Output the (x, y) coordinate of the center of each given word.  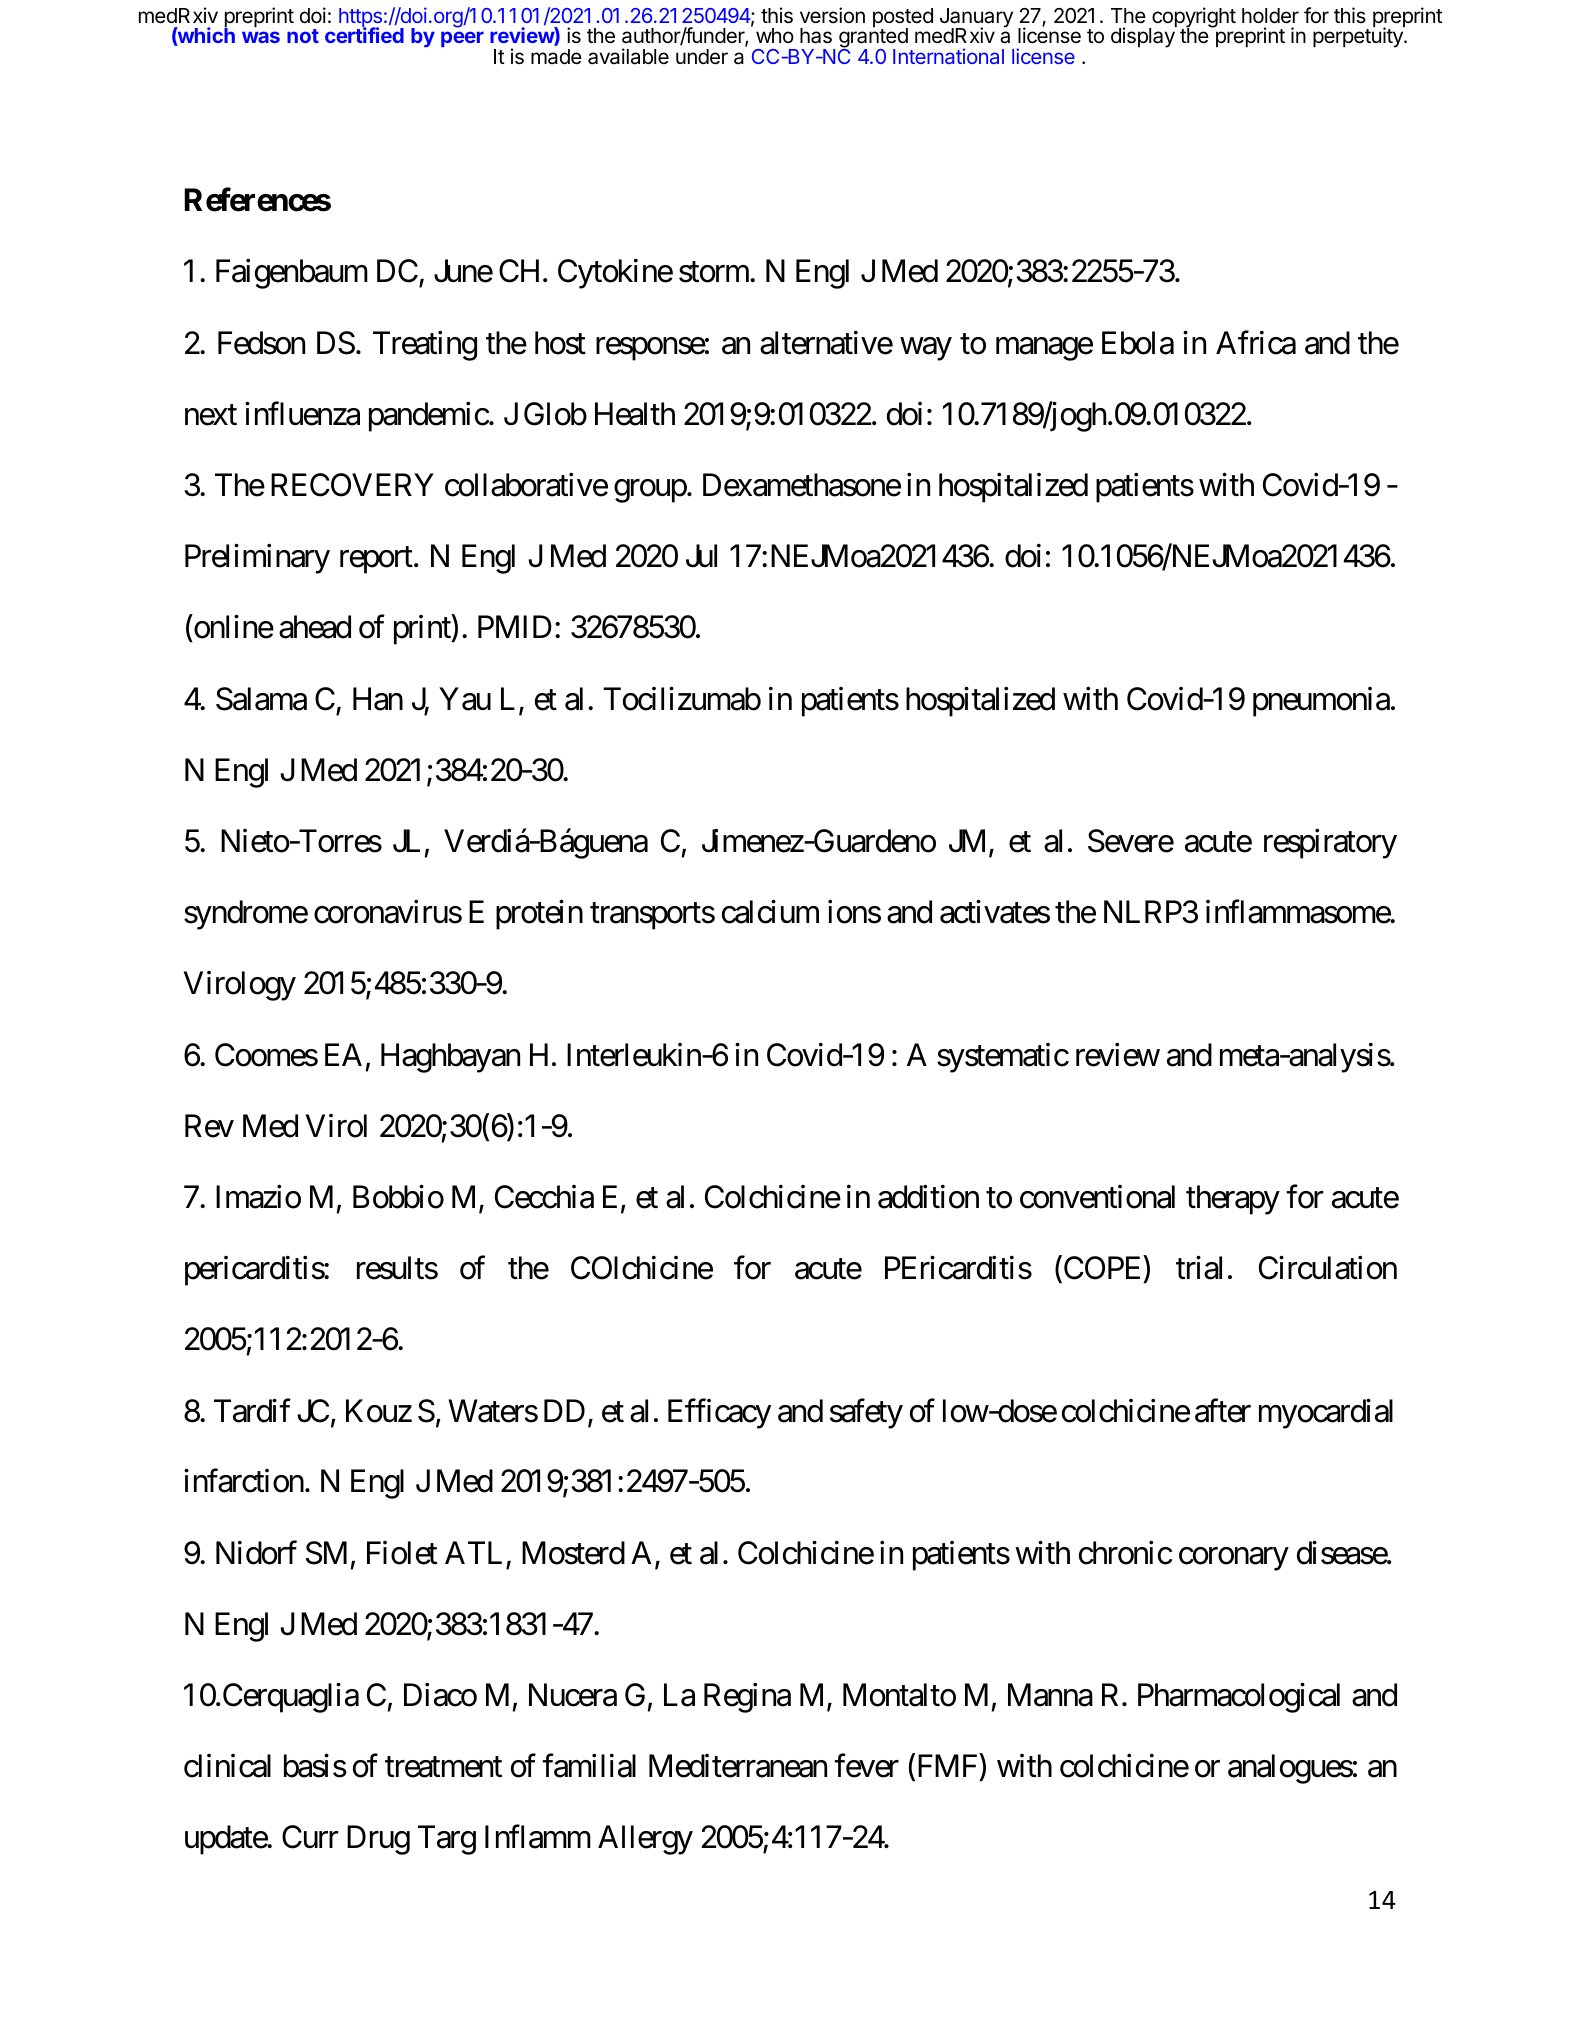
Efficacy (719, 1413)
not (303, 36)
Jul (701, 556)
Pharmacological (1239, 1698)
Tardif (252, 1410)
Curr (310, 1837)
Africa (1256, 343)
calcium (770, 912)
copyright (1193, 18)
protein (539, 915)
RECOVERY (352, 485)
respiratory (1330, 844)
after (1223, 1410)
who (775, 35)
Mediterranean (738, 1766)
